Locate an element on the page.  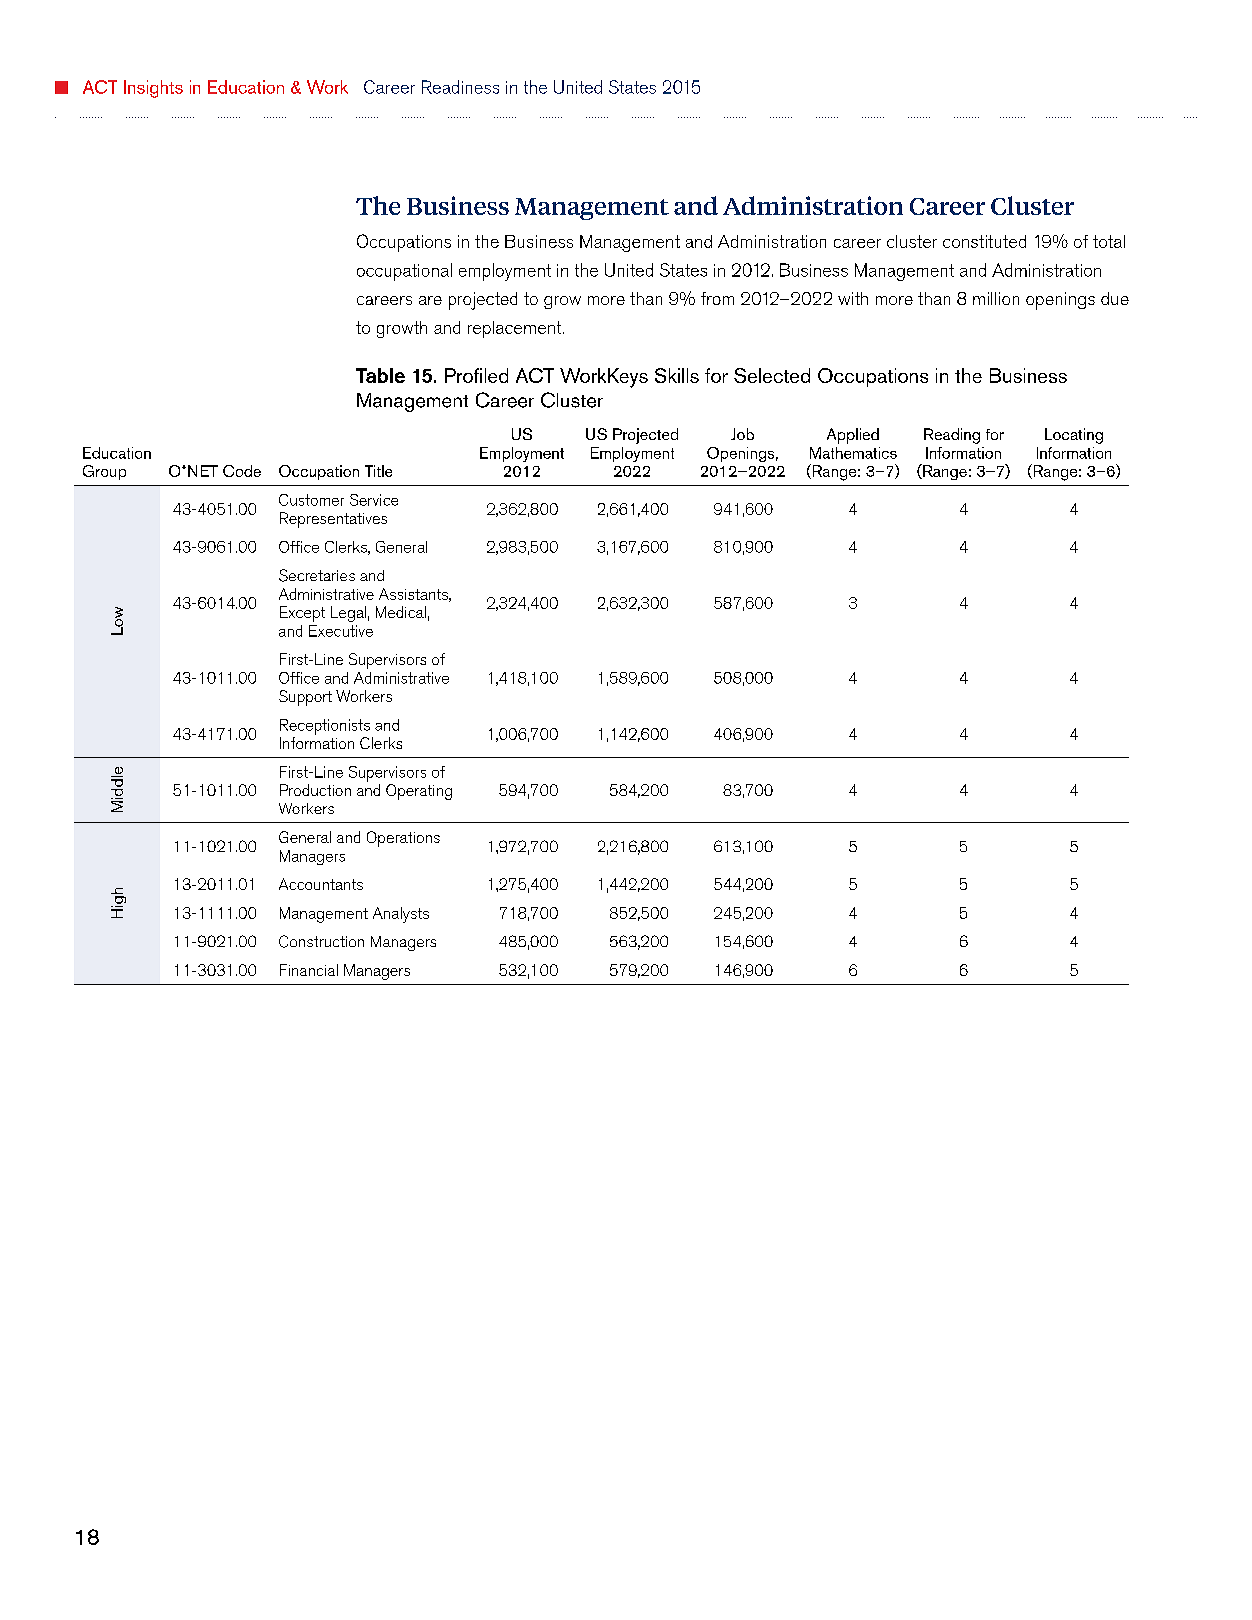
Operations is located at coordinates (403, 839).
